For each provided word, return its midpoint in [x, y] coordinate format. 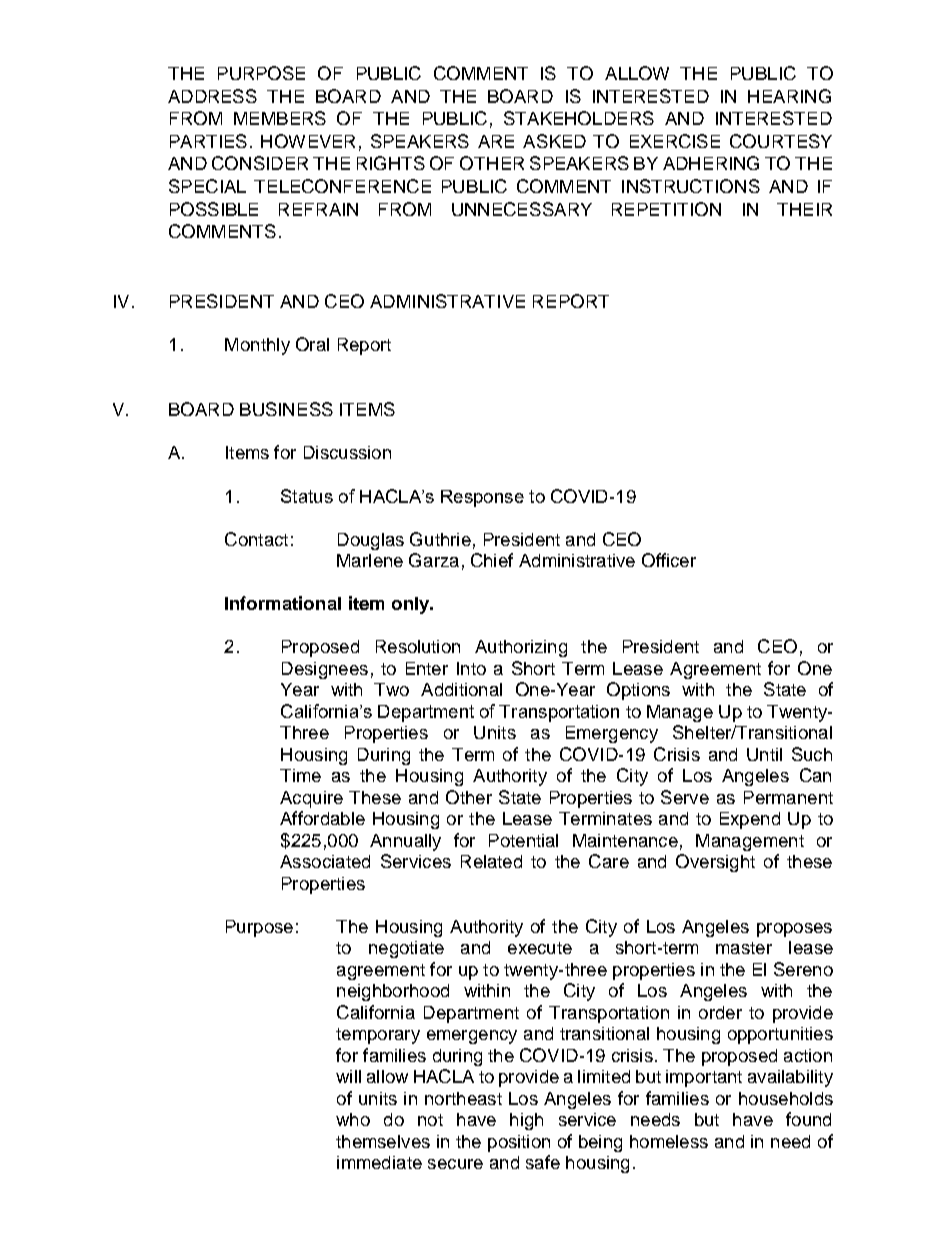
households [786, 1098]
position [519, 1143]
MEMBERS [280, 118]
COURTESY [781, 141]
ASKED [554, 141]
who [353, 1119]
